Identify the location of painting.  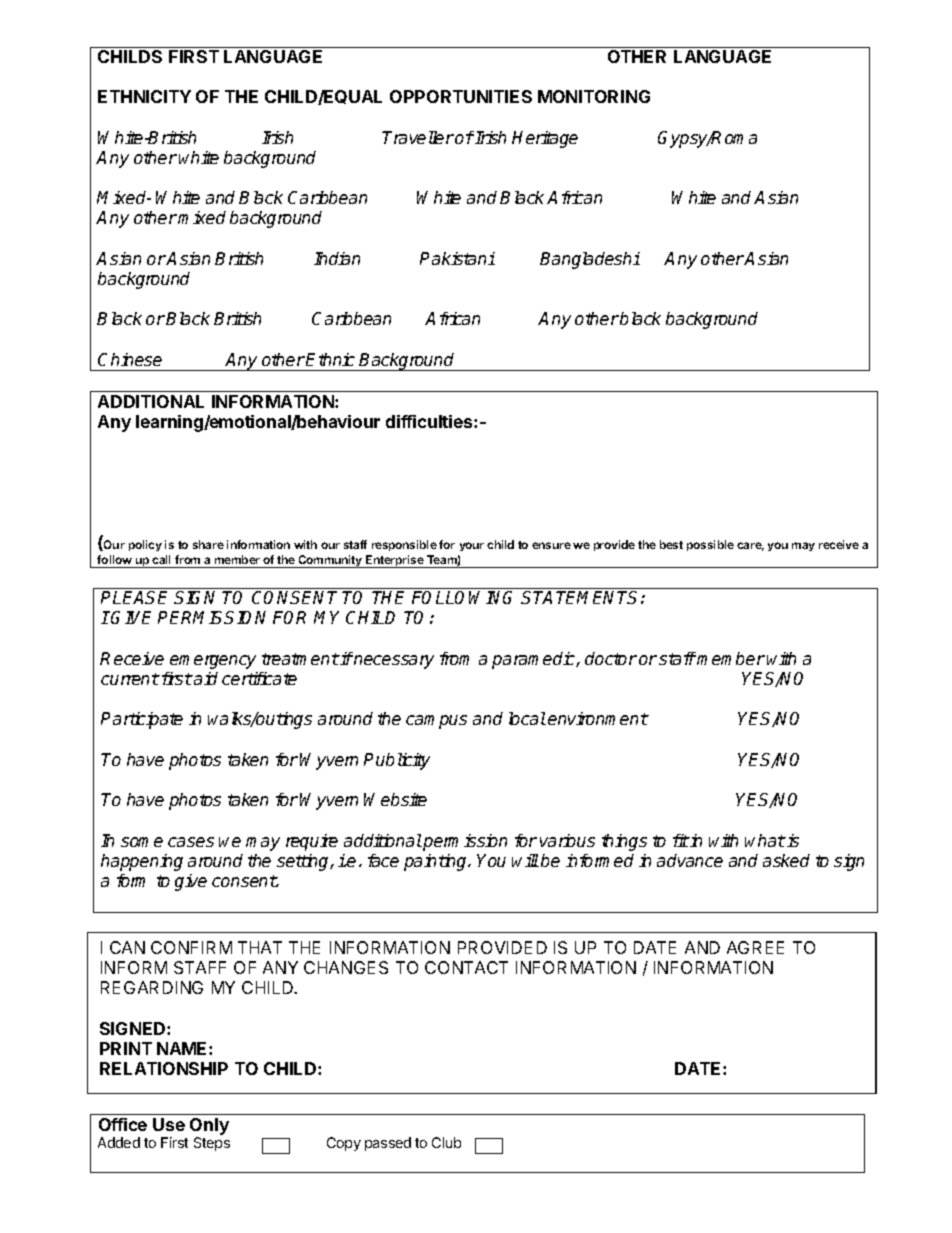
(436, 862).
